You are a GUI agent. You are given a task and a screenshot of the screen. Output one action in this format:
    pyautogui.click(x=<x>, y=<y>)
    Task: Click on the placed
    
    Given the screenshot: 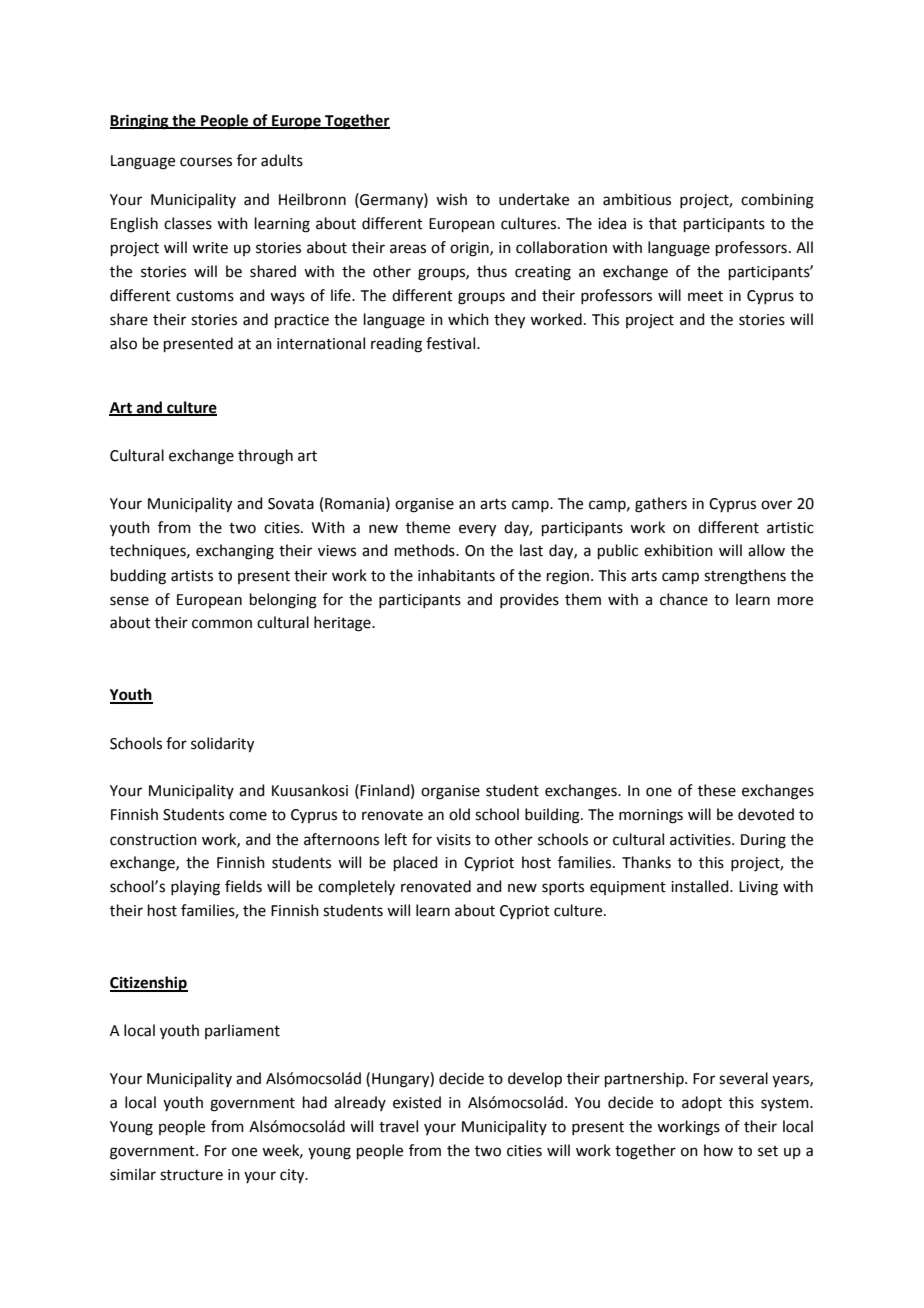 What is the action you would take?
    pyautogui.click(x=416, y=863)
